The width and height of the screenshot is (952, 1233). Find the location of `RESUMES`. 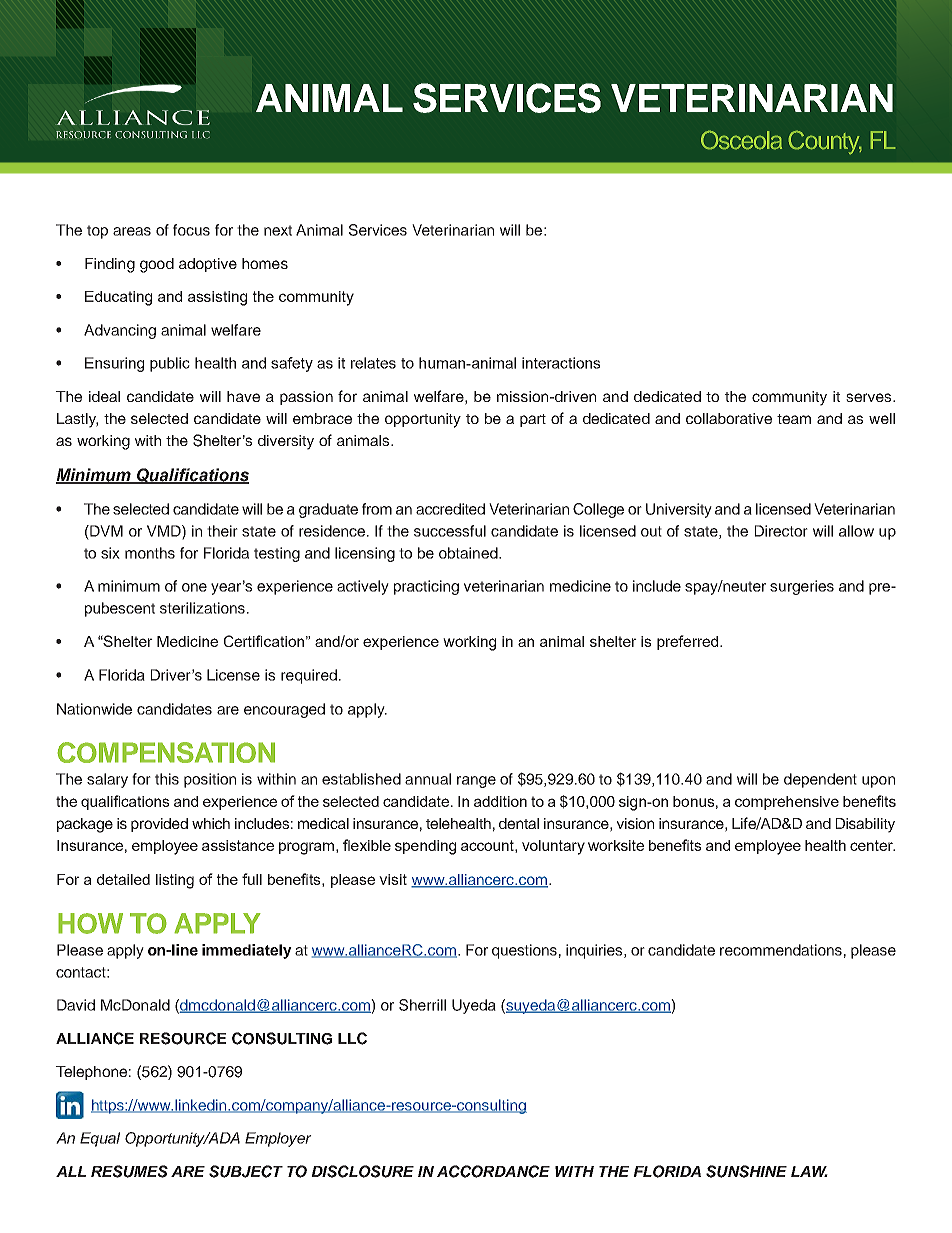

RESUMES is located at coordinates (129, 1171).
